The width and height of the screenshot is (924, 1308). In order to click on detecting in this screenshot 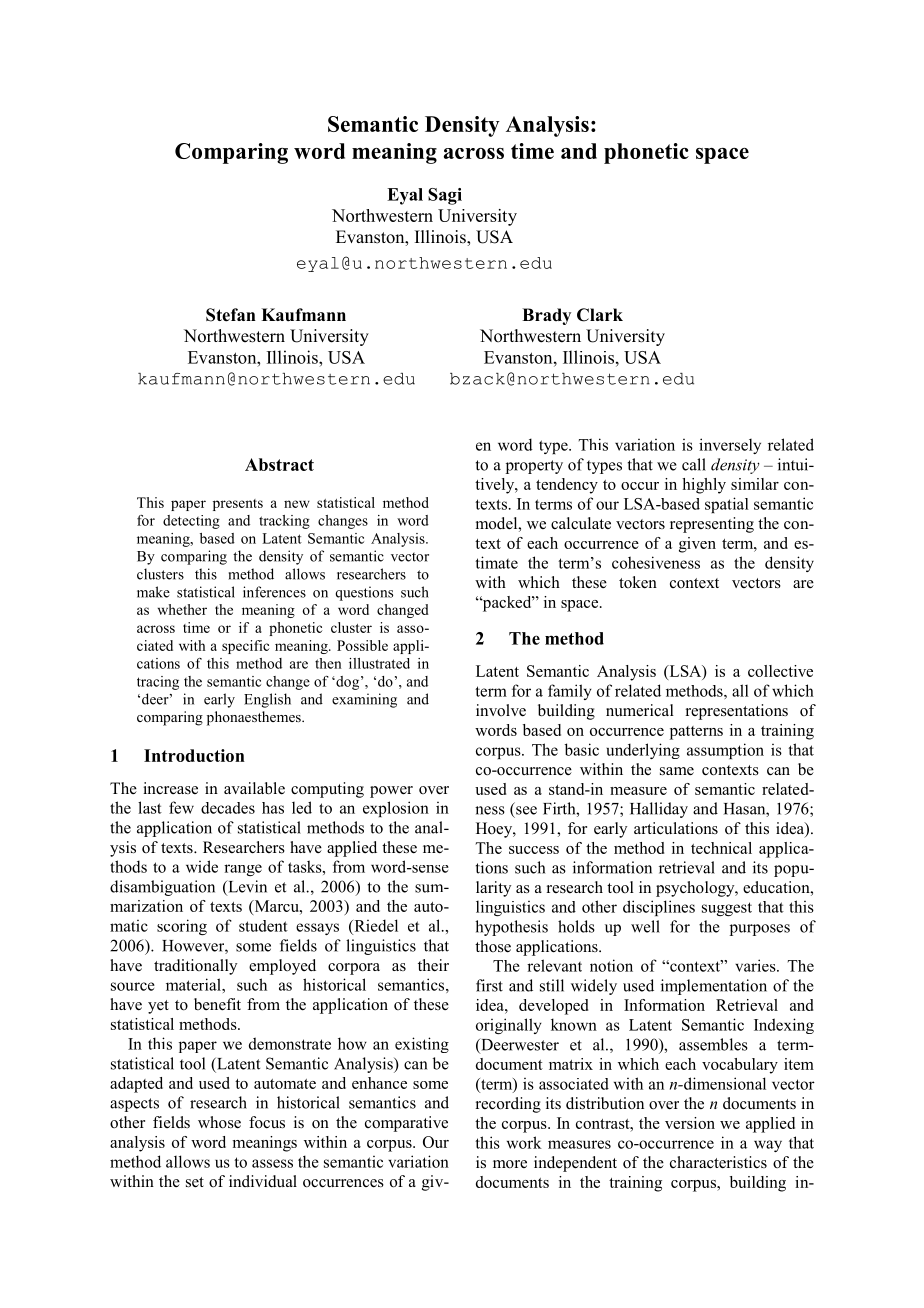, I will do `click(191, 522)`.
